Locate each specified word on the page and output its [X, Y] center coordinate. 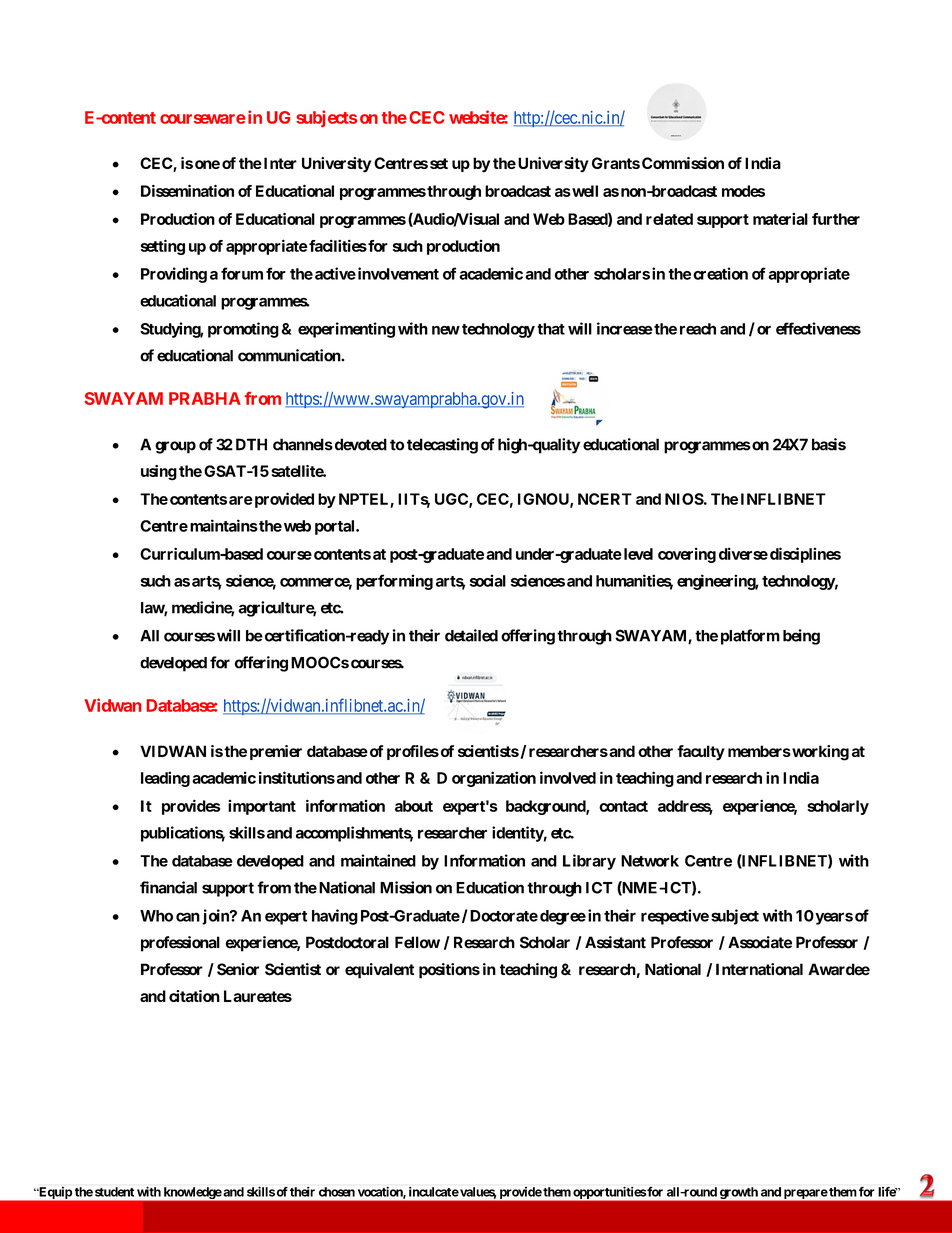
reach [698, 329]
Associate [760, 942]
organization [494, 779]
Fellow [417, 942]
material [780, 219]
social [488, 580]
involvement [397, 273]
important [262, 807]
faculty [701, 753]
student [114, 1192]
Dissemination [187, 191]
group [175, 447]
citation [194, 996]
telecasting [442, 446]
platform [750, 637]
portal [336, 527]
